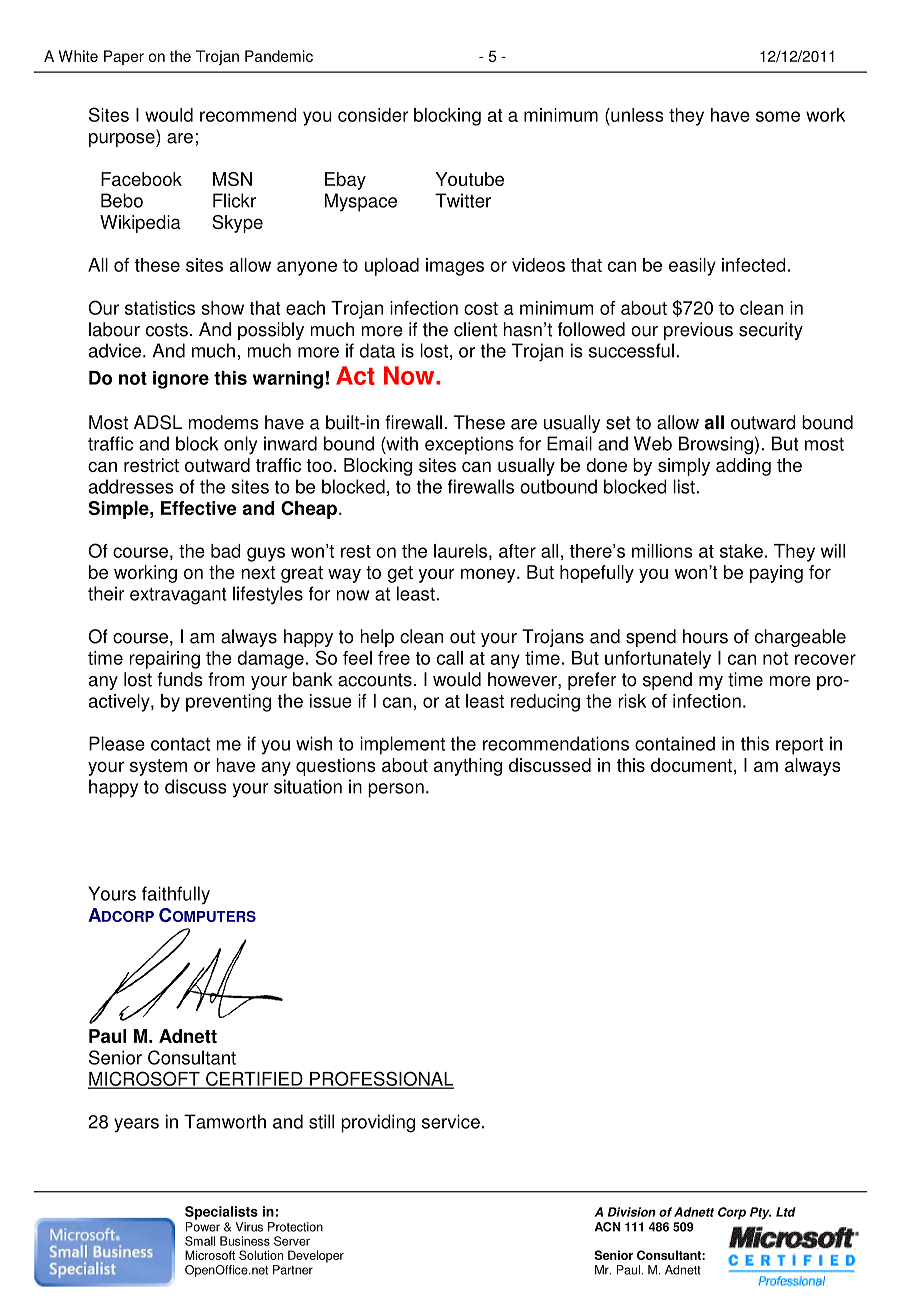 This screenshot has height=1308, width=924. I want to click on exceptions, so click(469, 445).
